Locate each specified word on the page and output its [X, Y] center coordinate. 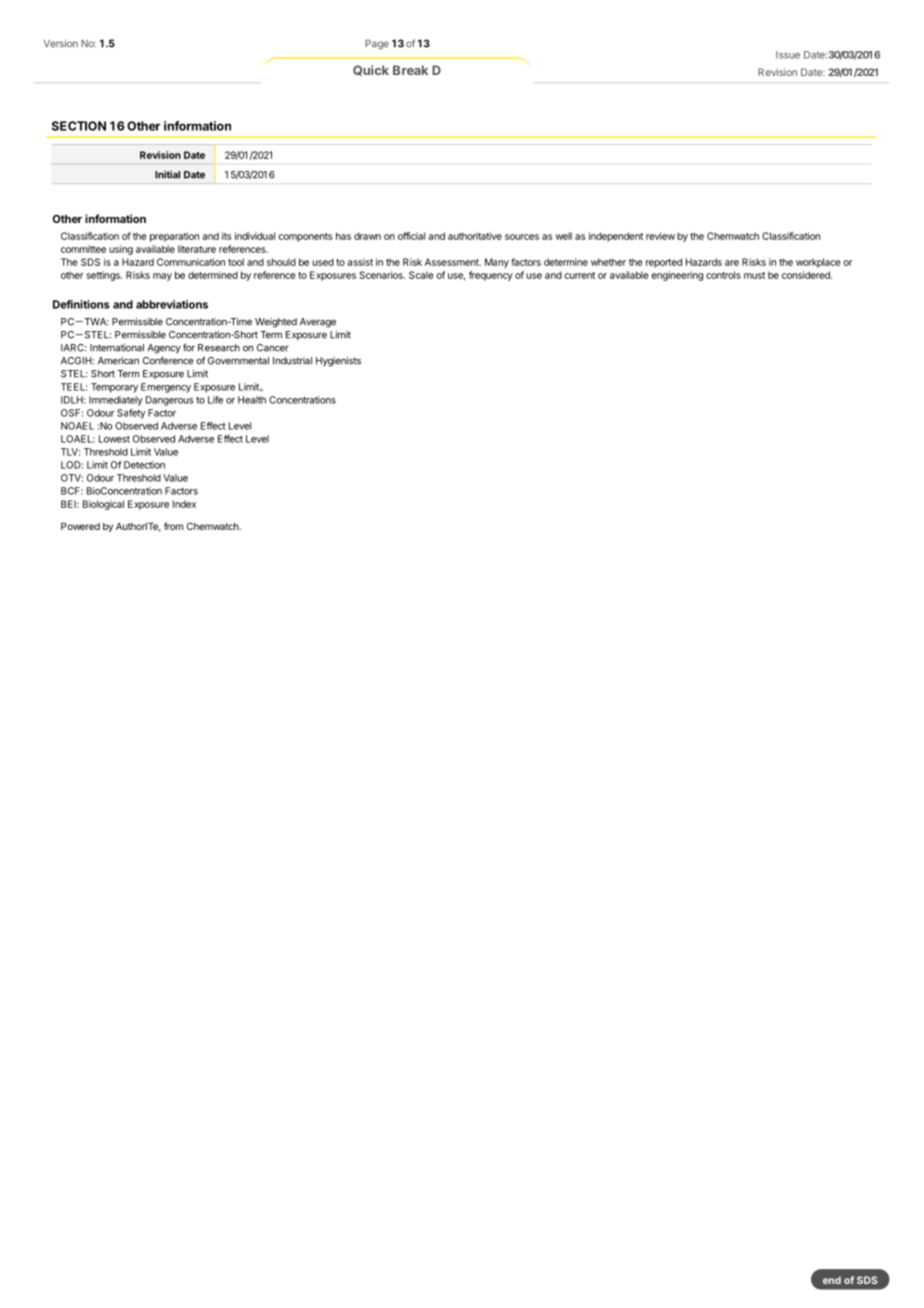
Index [184, 504]
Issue [788, 55]
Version [61, 43]
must [754, 275]
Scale [421, 275]
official [411, 236]
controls [723, 275]
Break [410, 70]
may [162, 277]
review [660, 236]
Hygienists [338, 362]
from [173, 526]
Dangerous [169, 401]
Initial [167, 175]
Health [252, 400]
